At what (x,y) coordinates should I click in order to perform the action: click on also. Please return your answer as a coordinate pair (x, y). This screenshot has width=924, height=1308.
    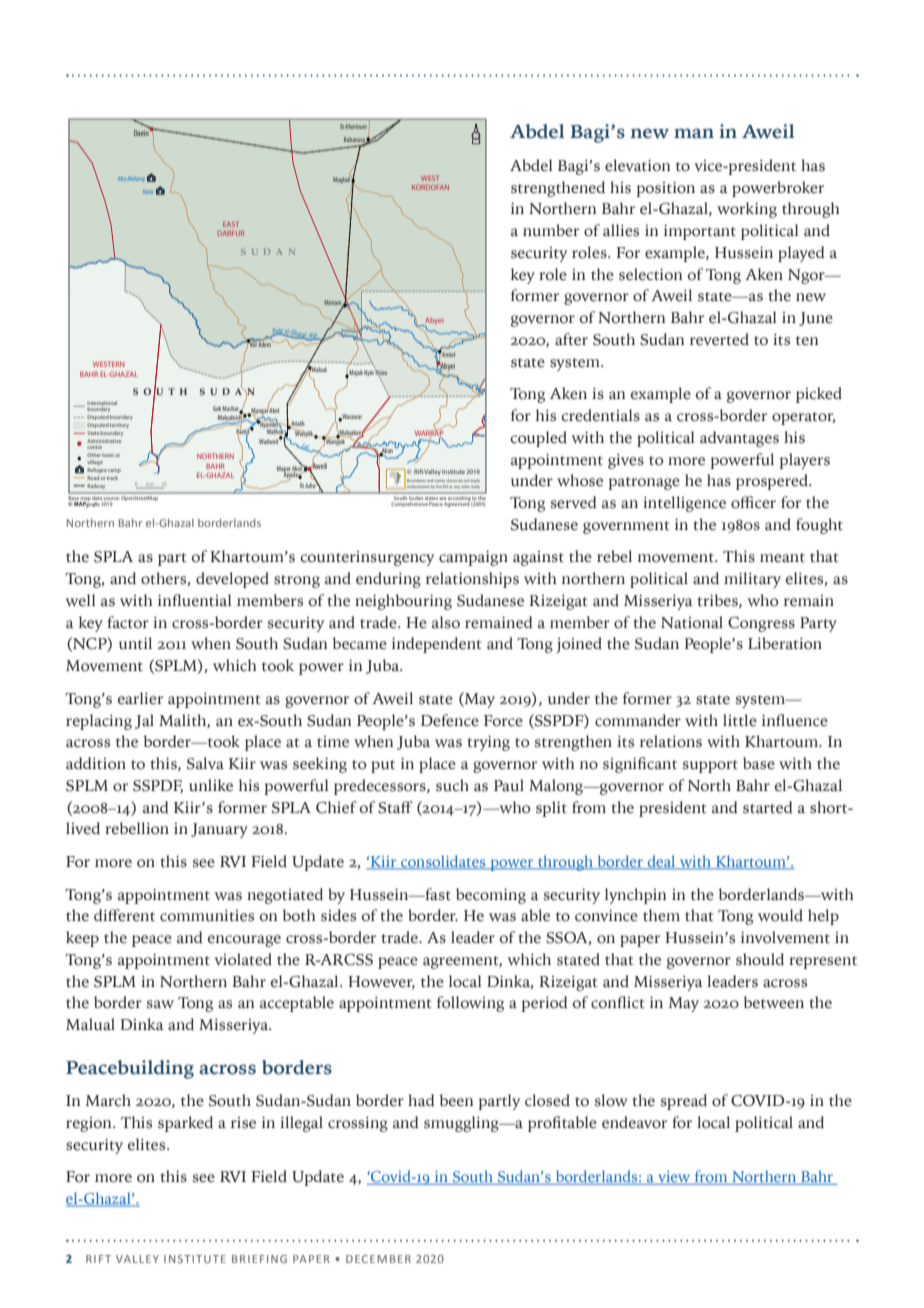
    Looking at the image, I should click on (446, 622).
